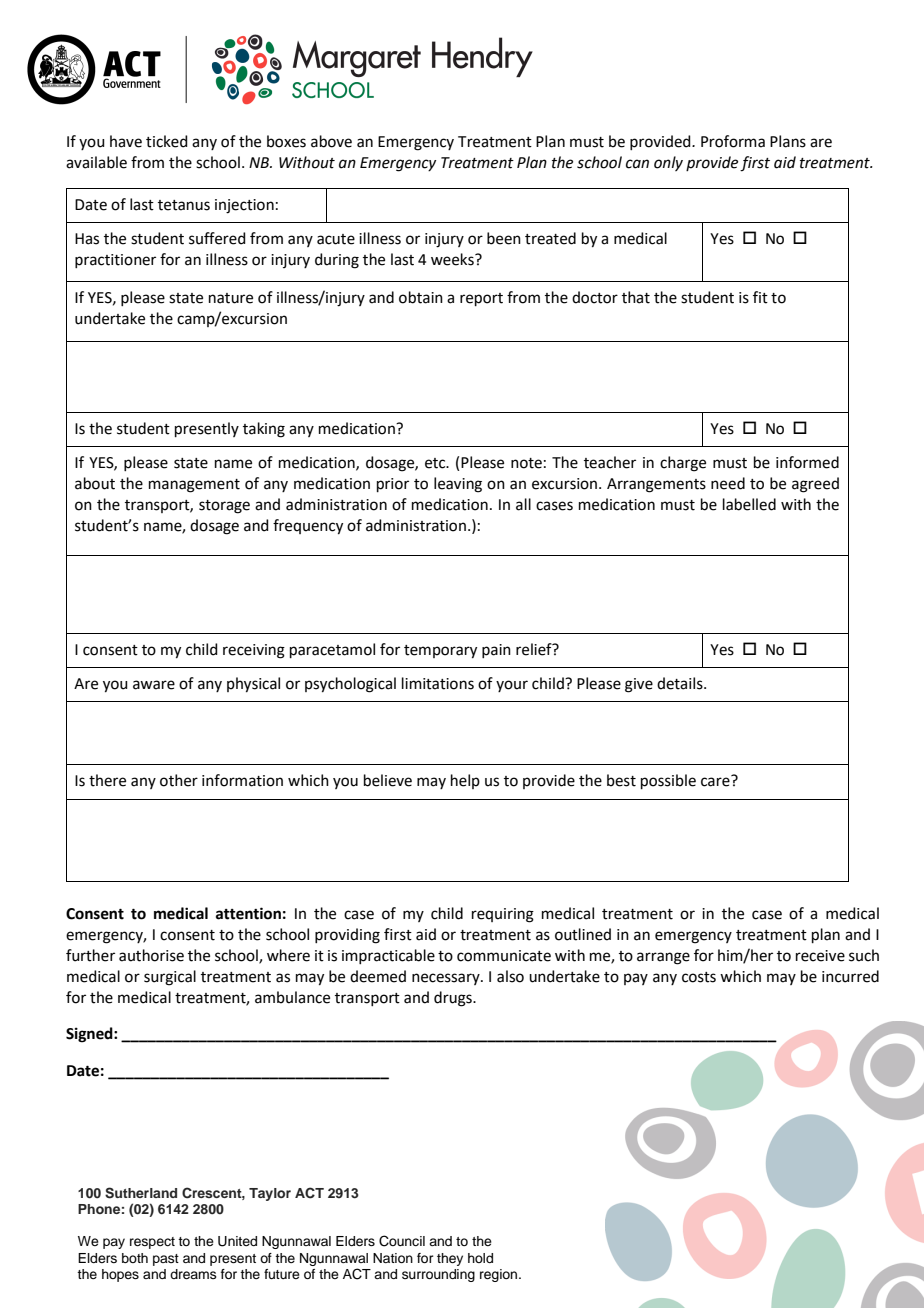  What do you see at coordinates (807, 462) in the screenshot?
I see `informed` at bounding box center [807, 462].
